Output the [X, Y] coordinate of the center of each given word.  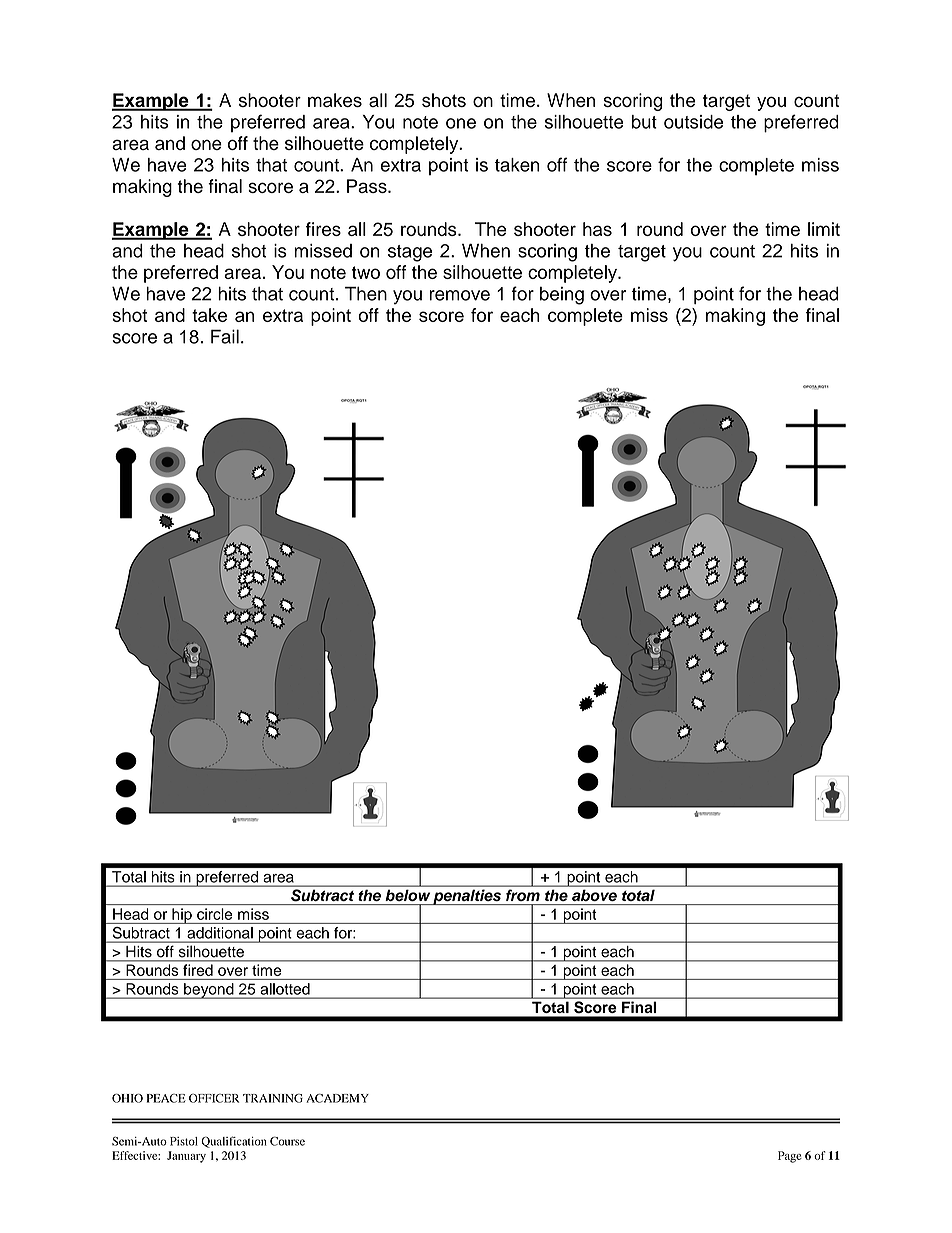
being [562, 296]
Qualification [234, 1142]
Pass [368, 186]
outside [693, 122]
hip [182, 916]
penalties [467, 897]
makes [335, 100]
